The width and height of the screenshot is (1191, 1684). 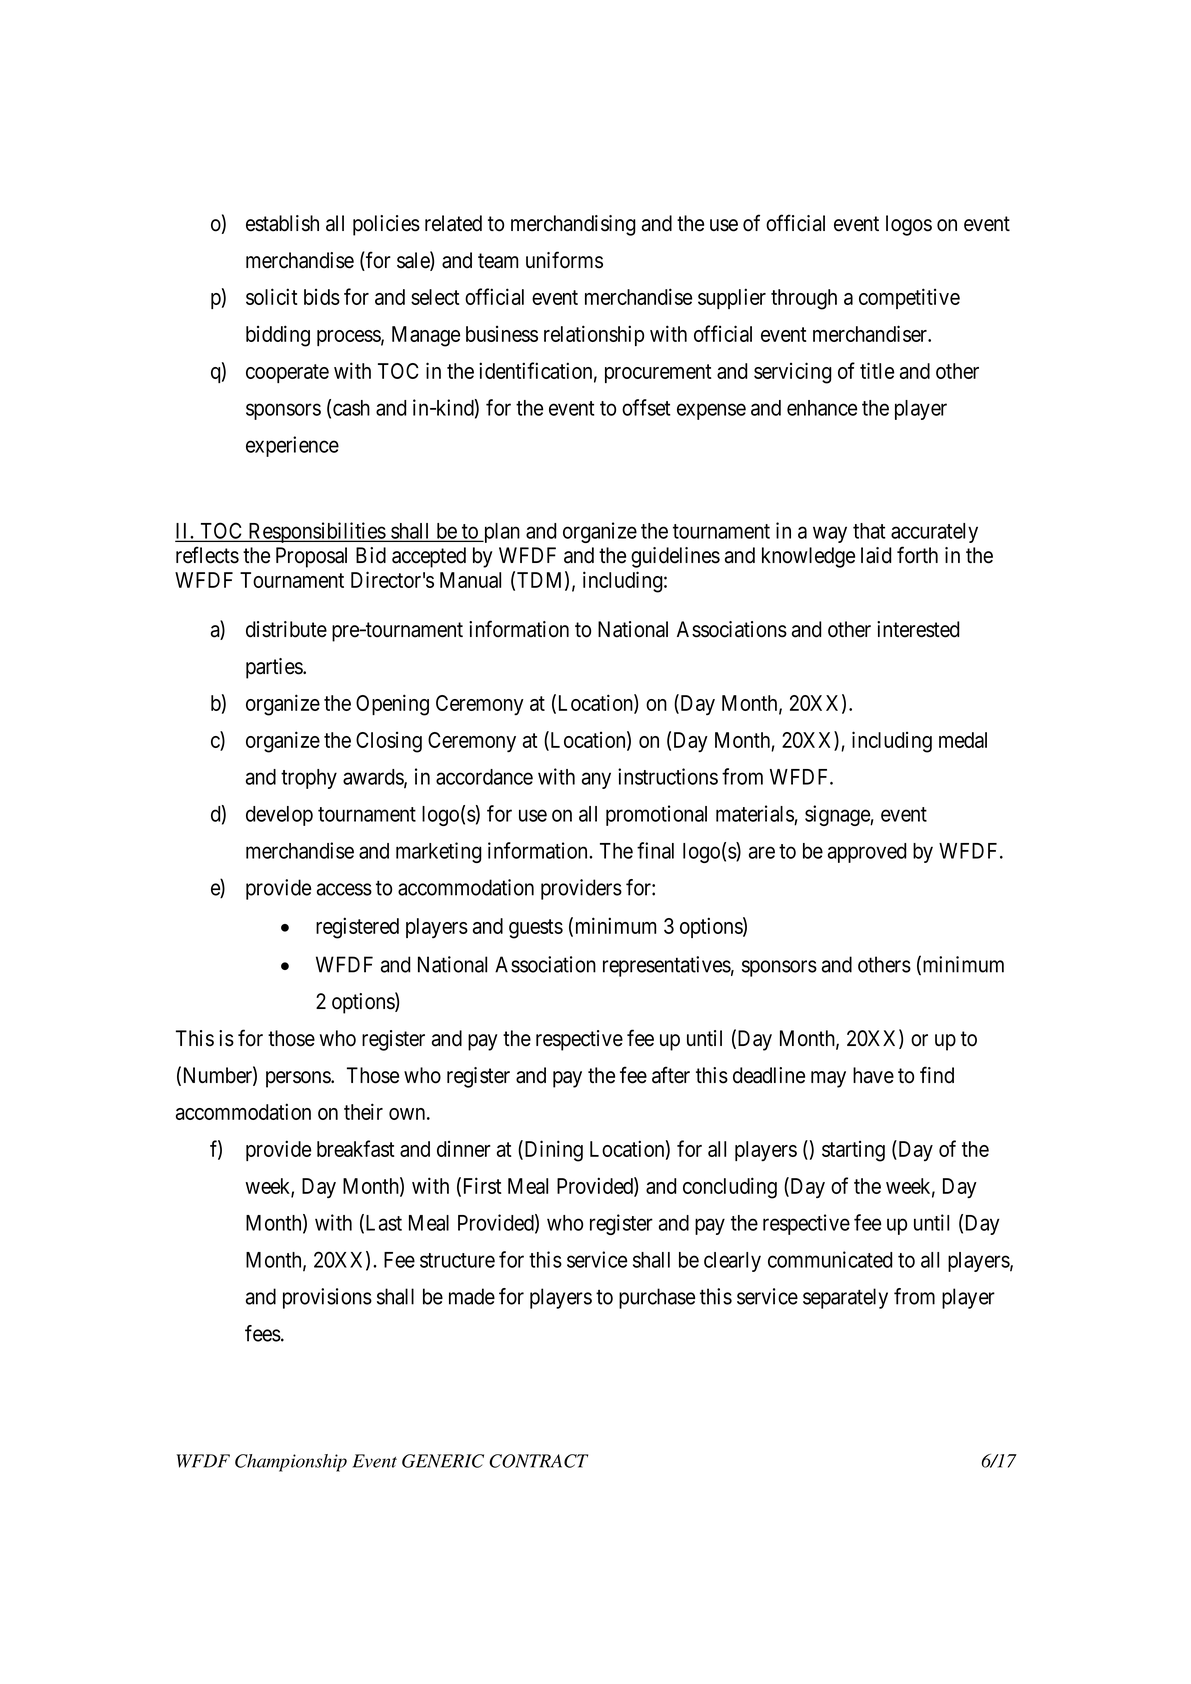 I want to click on breakfast, so click(x=356, y=1148).
